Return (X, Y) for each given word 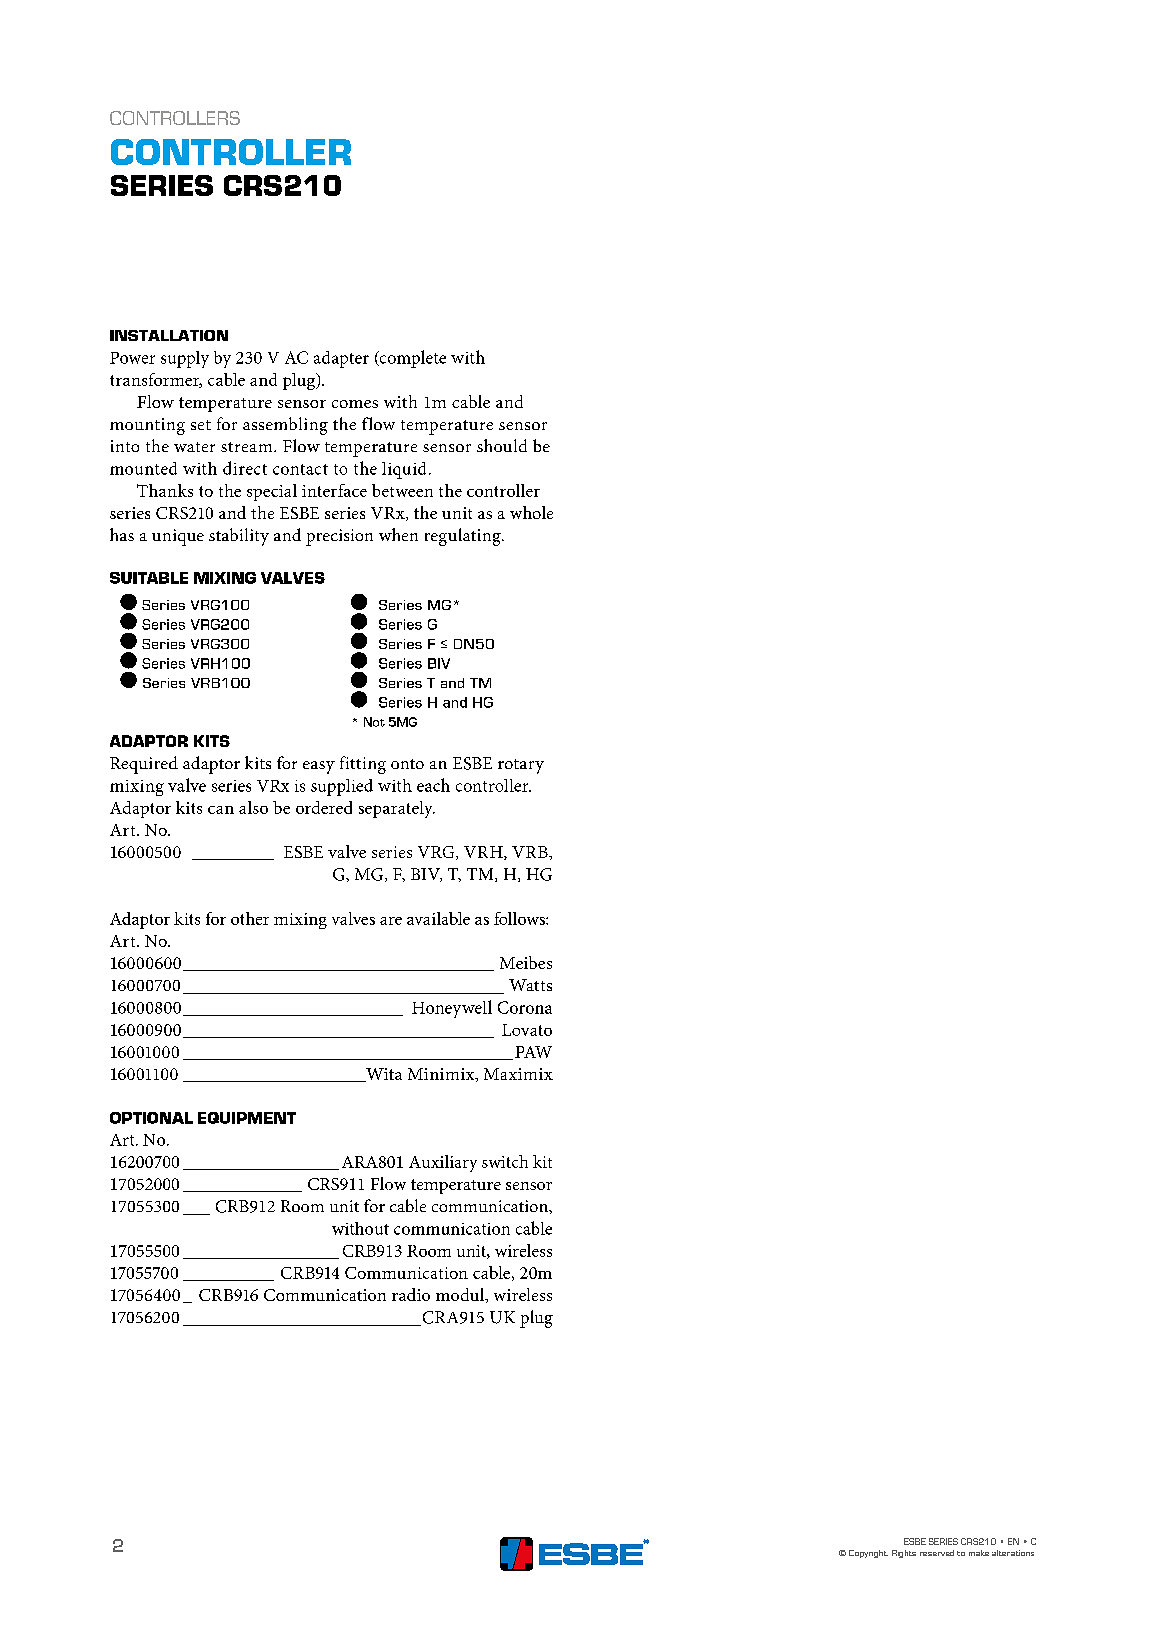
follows (520, 918)
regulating (464, 537)
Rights (904, 1554)
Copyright (868, 1554)
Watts (530, 985)
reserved (937, 1553)
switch (505, 1161)
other (250, 918)
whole (531, 512)
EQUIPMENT (247, 1118)
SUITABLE (149, 578)
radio (411, 1294)
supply (185, 359)
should (502, 445)
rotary (521, 766)
